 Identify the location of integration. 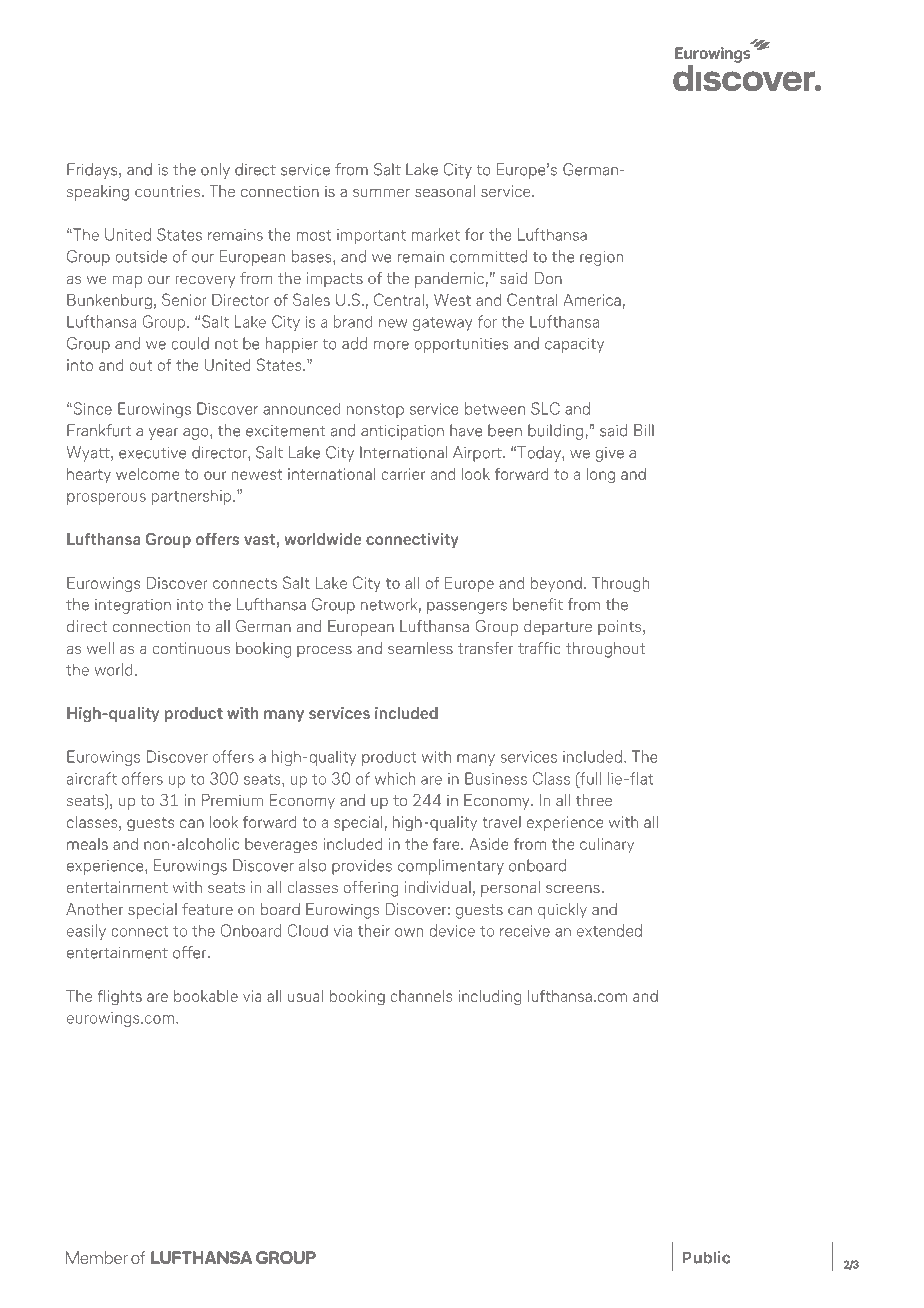
(133, 606).
